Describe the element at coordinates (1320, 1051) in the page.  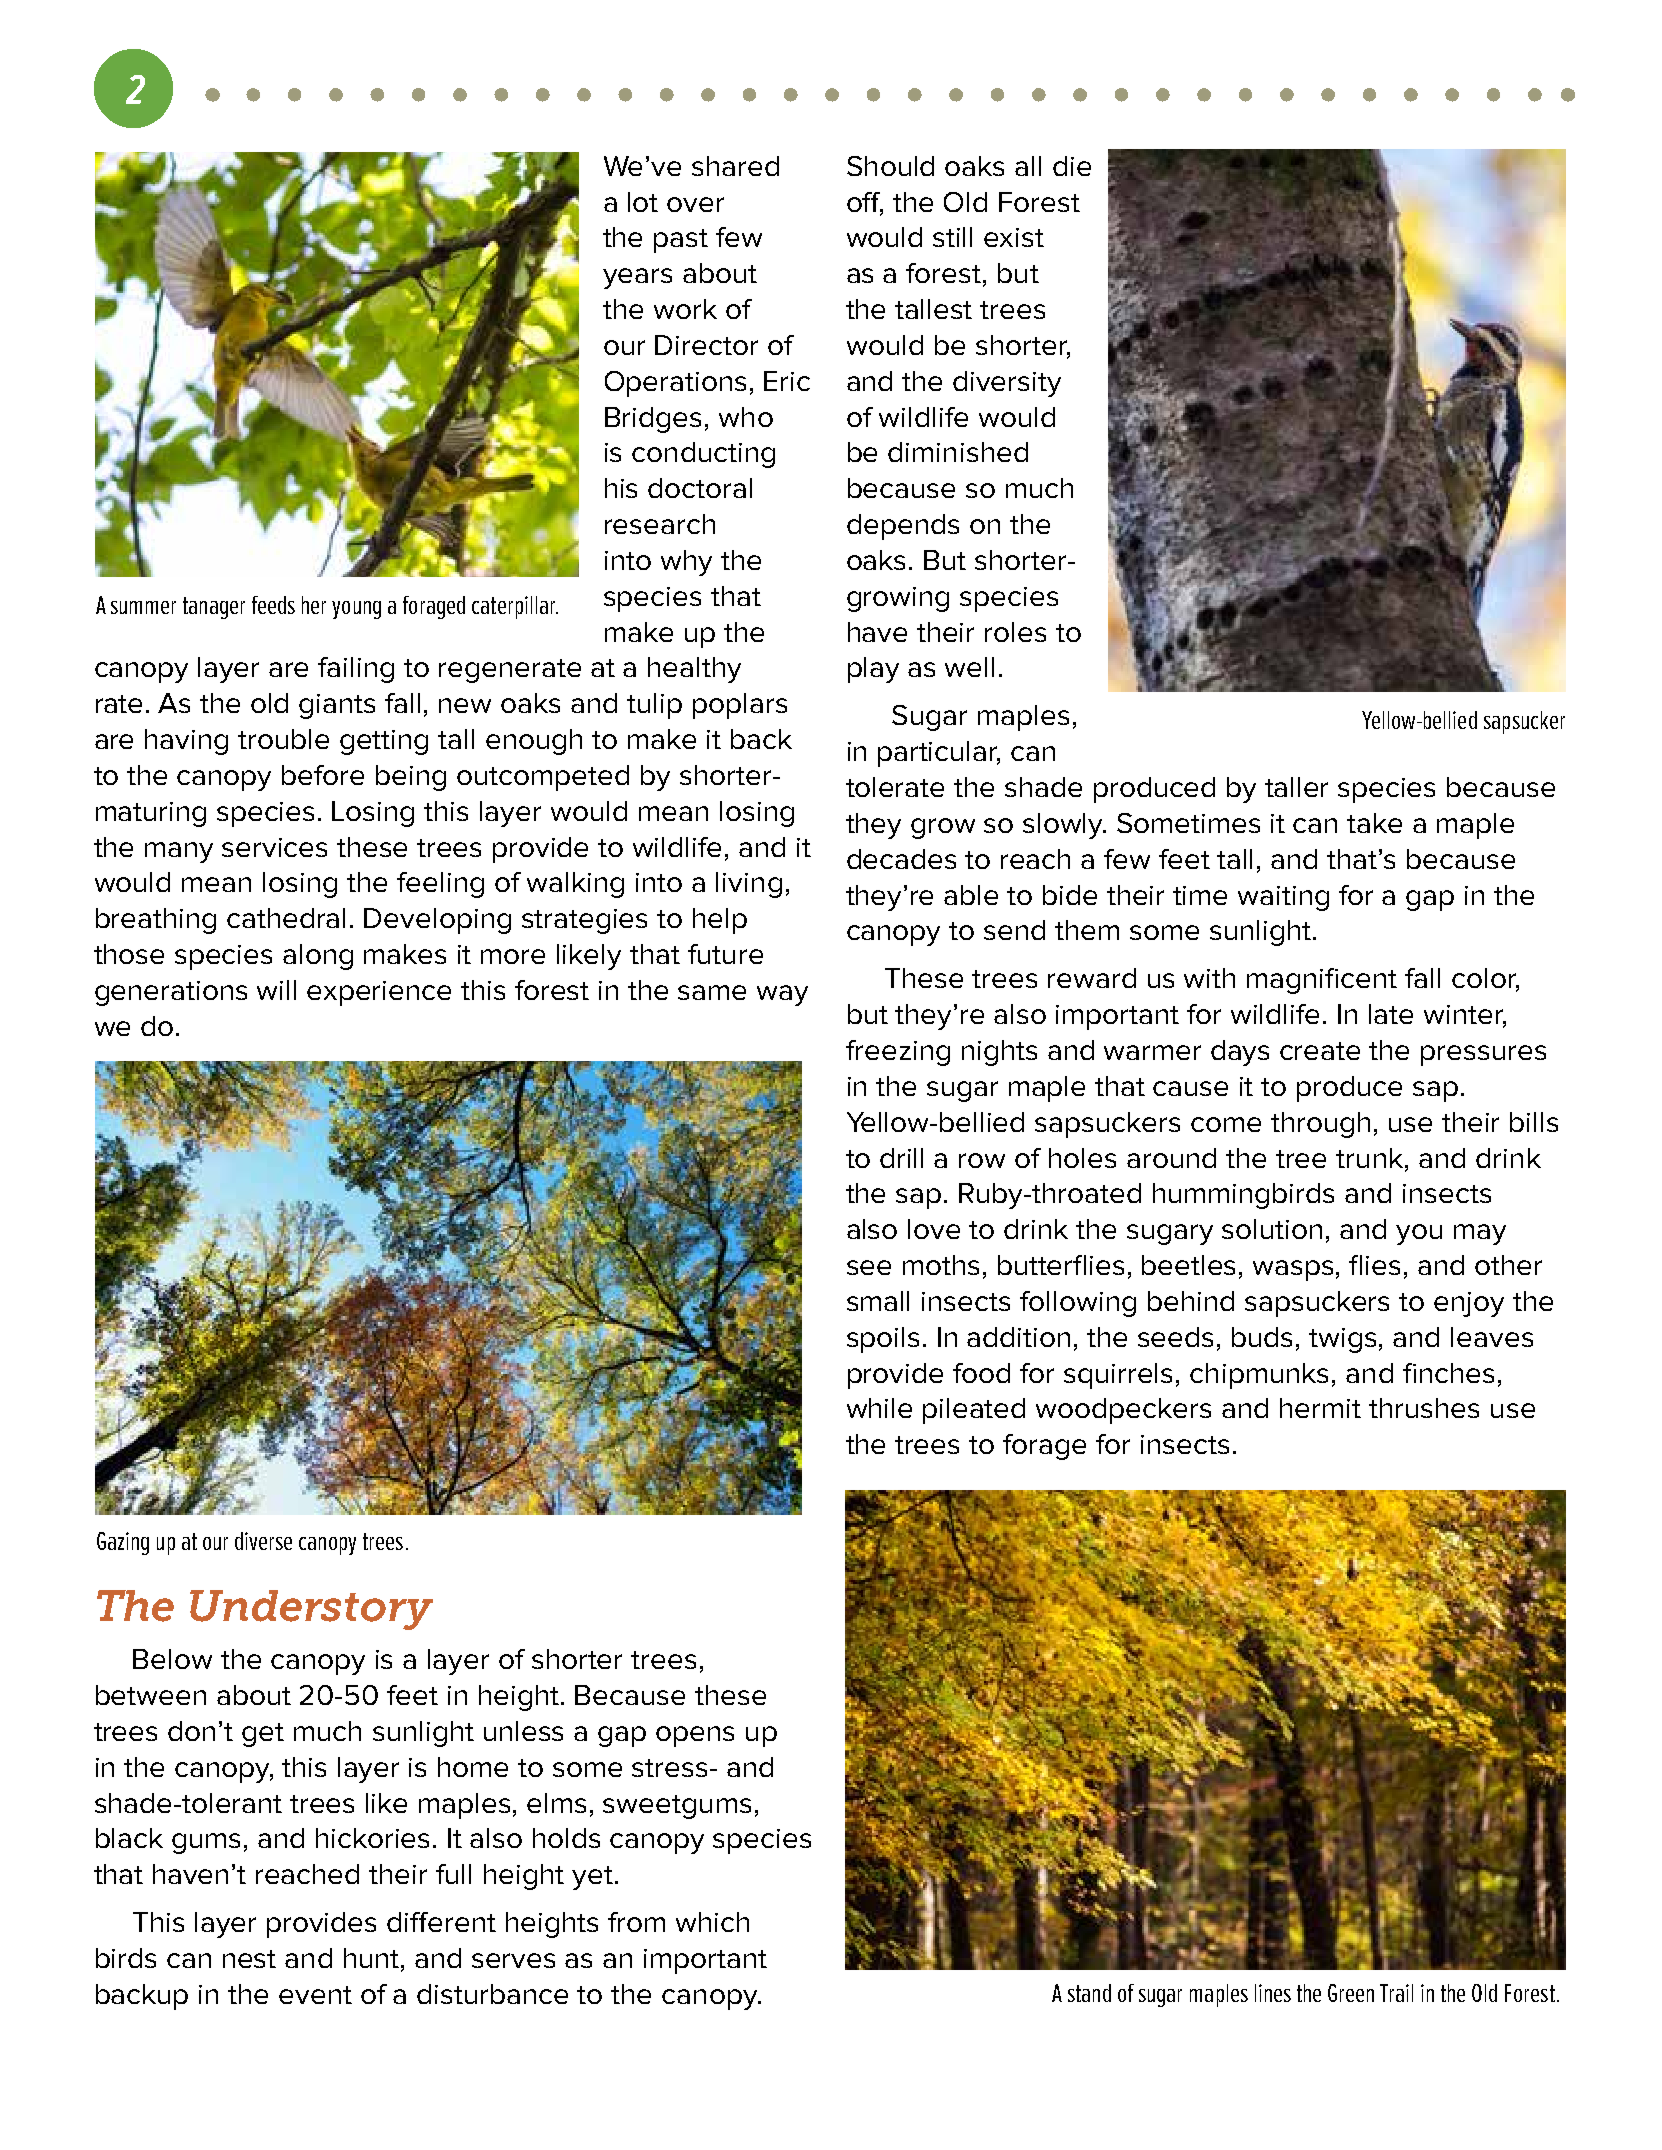
I see `create` at that location.
